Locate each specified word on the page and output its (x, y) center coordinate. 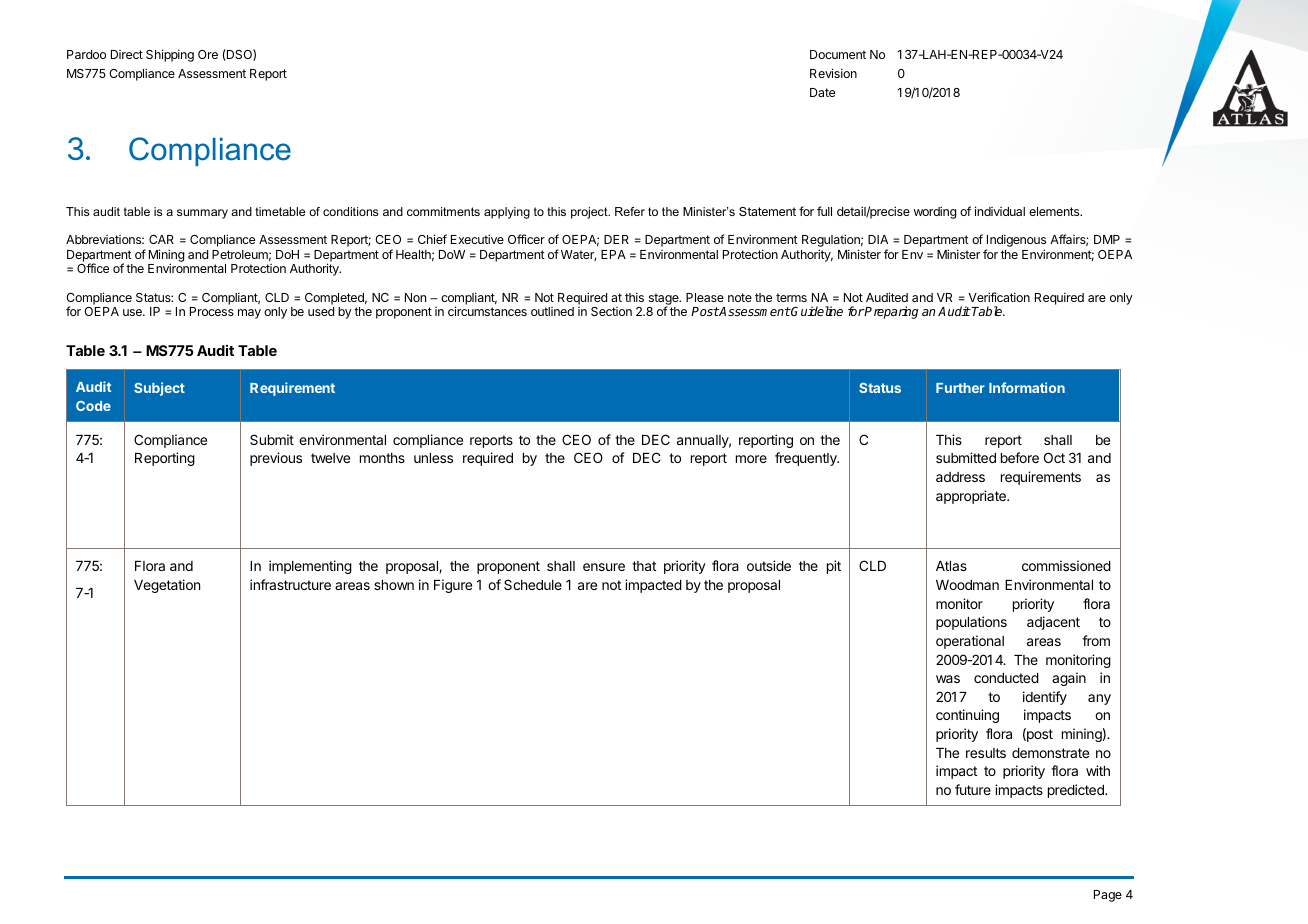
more (751, 459)
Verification (999, 297)
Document (838, 54)
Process (212, 311)
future (973, 789)
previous (276, 459)
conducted (1006, 678)
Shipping (170, 55)
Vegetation (167, 586)
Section (611, 311)
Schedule (533, 584)
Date (822, 92)
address (960, 477)
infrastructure (290, 584)
